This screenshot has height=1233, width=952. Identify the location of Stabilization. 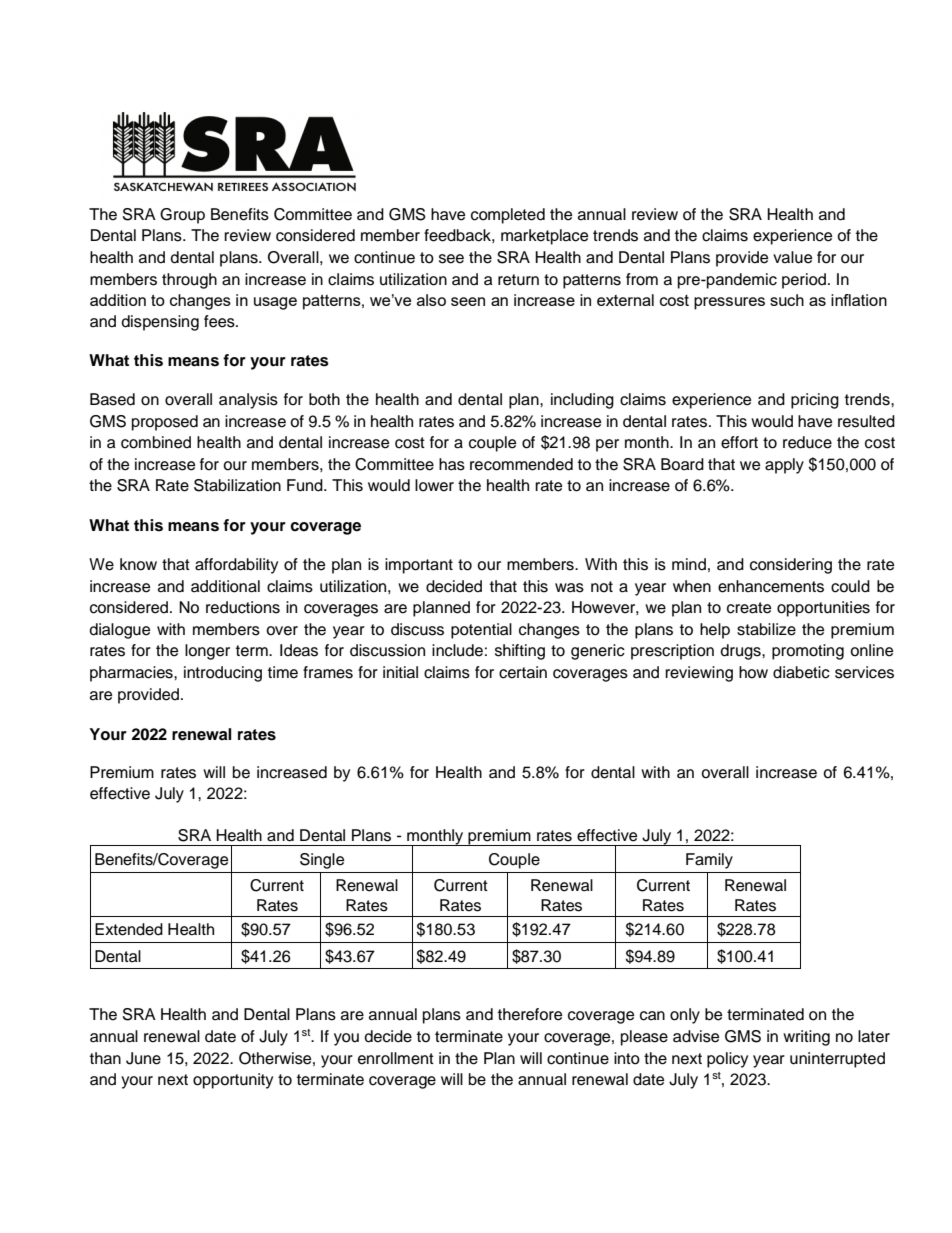
(237, 485).
